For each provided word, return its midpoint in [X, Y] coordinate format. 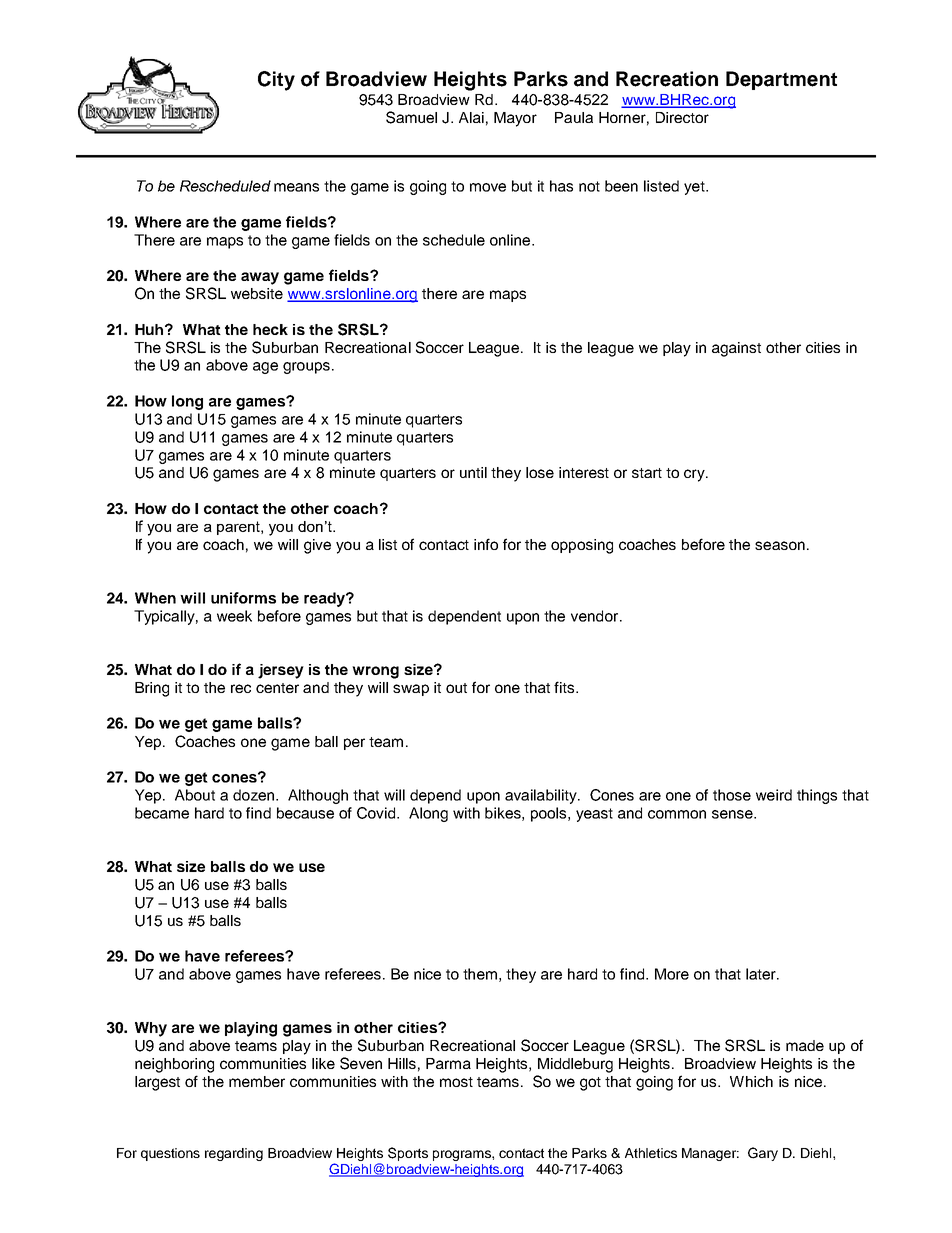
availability [542, 796]
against [736, 349]
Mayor [515, 119]
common [677, 814]
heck [270, 329]
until [473, 472]
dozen [255, 795]
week [234, 616]
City [276, 81]
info [486, 544]
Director [682, 117]
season [780, 545]
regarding [234, 1154]
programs [463, 1155]
